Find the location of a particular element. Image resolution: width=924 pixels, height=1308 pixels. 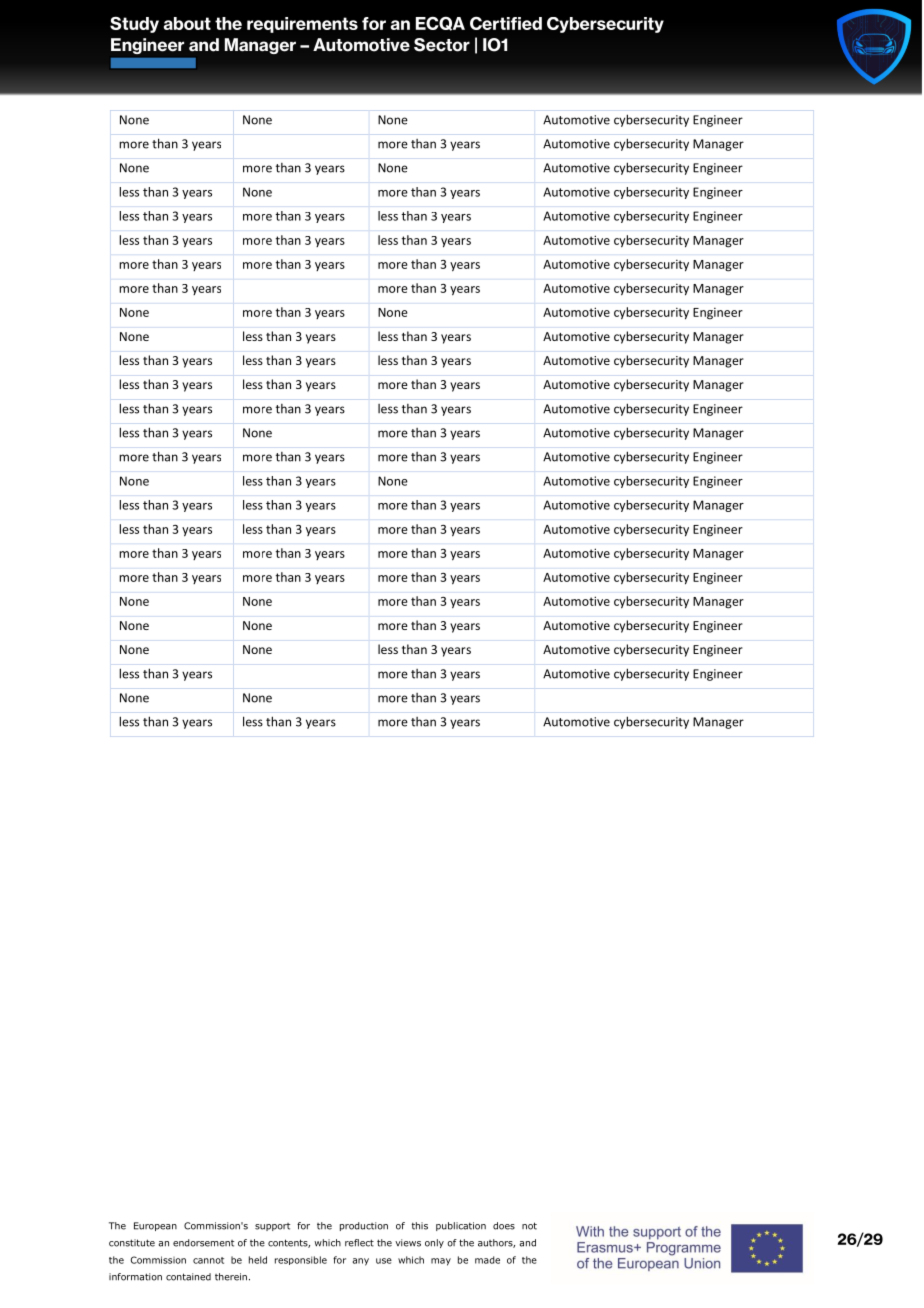

responsible is located at coordinates (301, 1260).
